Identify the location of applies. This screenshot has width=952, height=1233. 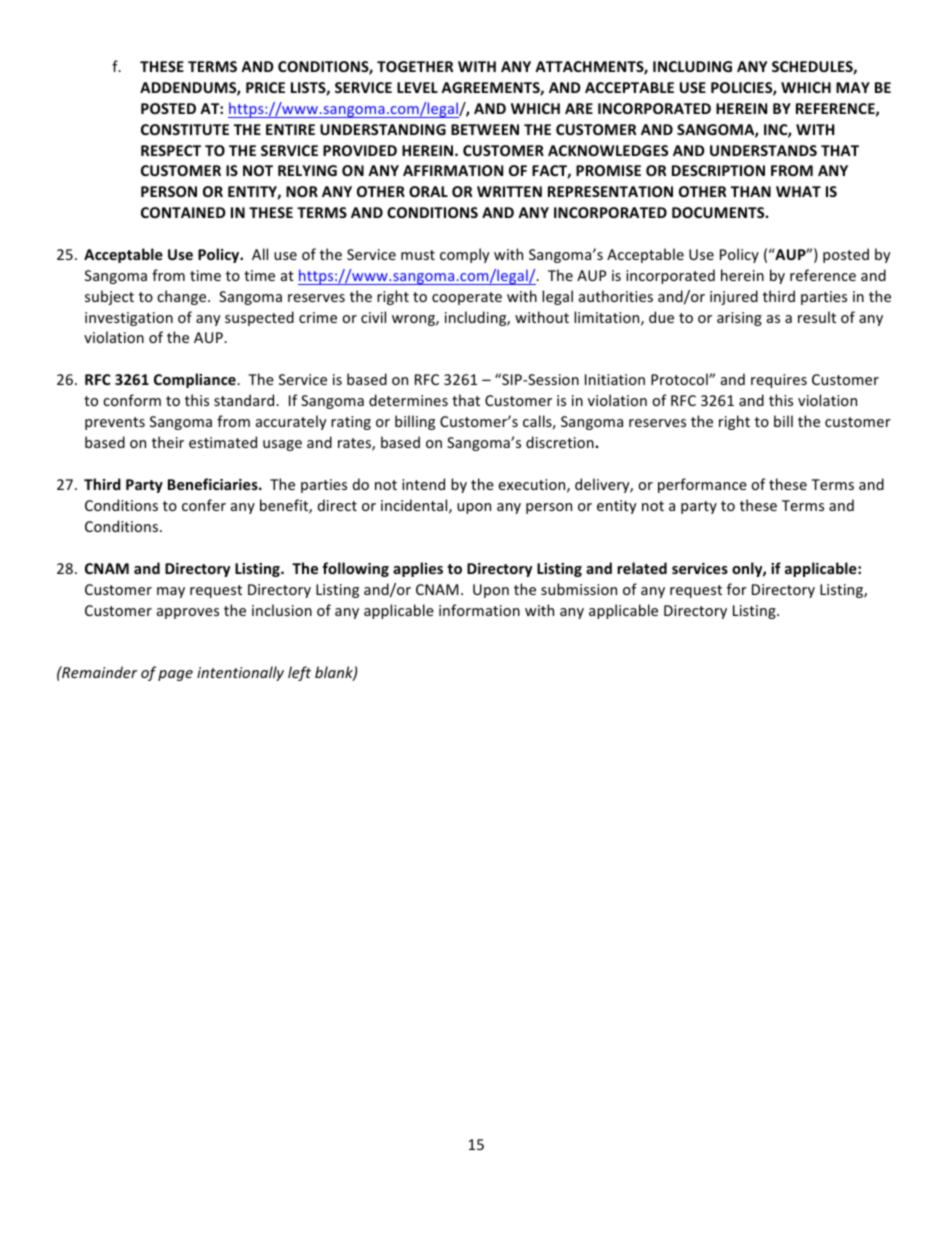
(418, 569).
